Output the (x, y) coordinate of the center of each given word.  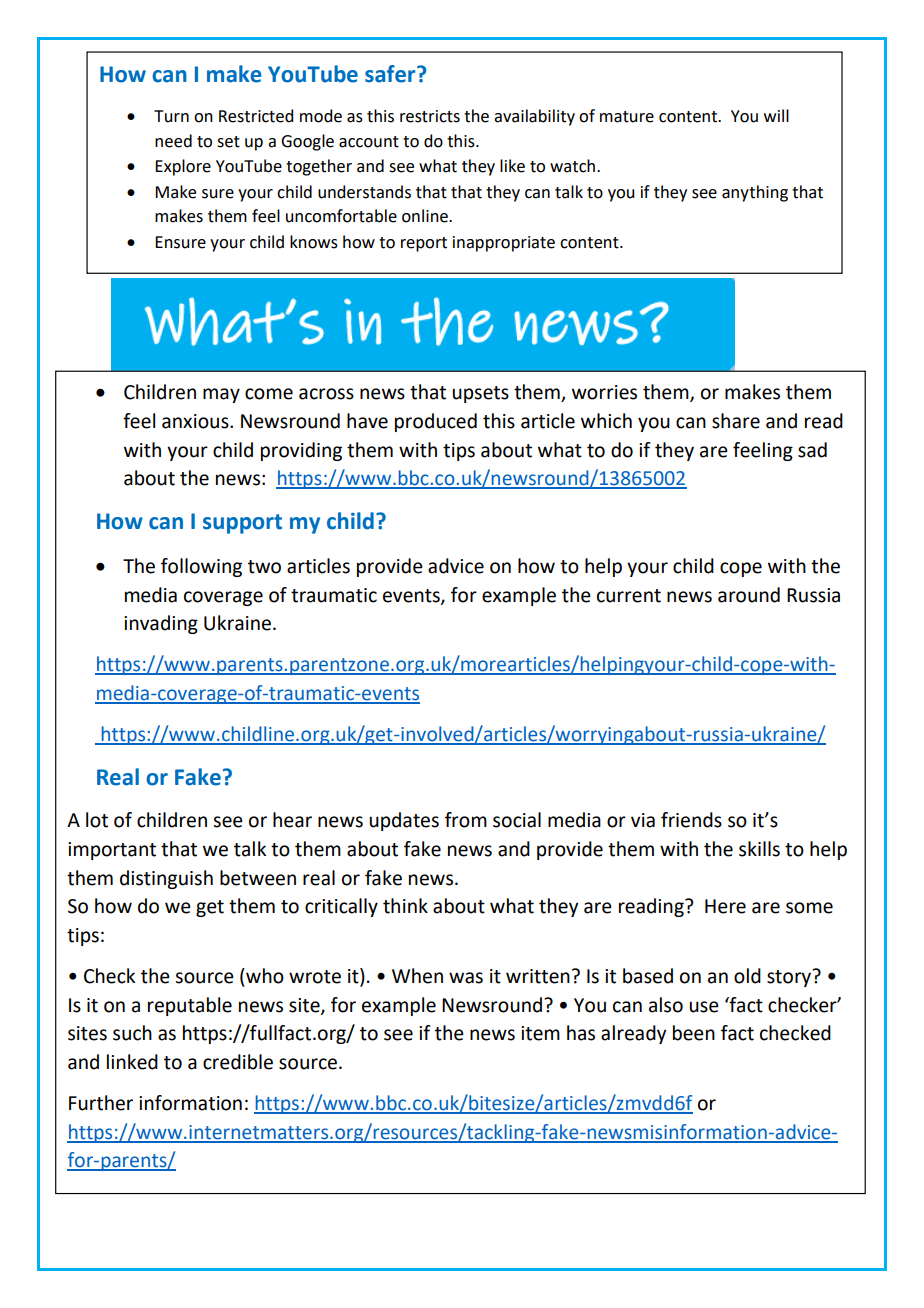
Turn (171, 116)
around (749, 595)
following (201, 567)
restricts (430, 116)
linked (132, 1062)
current (629, 596)
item (540, 1033)
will (776, 115)
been (694, 1033)
